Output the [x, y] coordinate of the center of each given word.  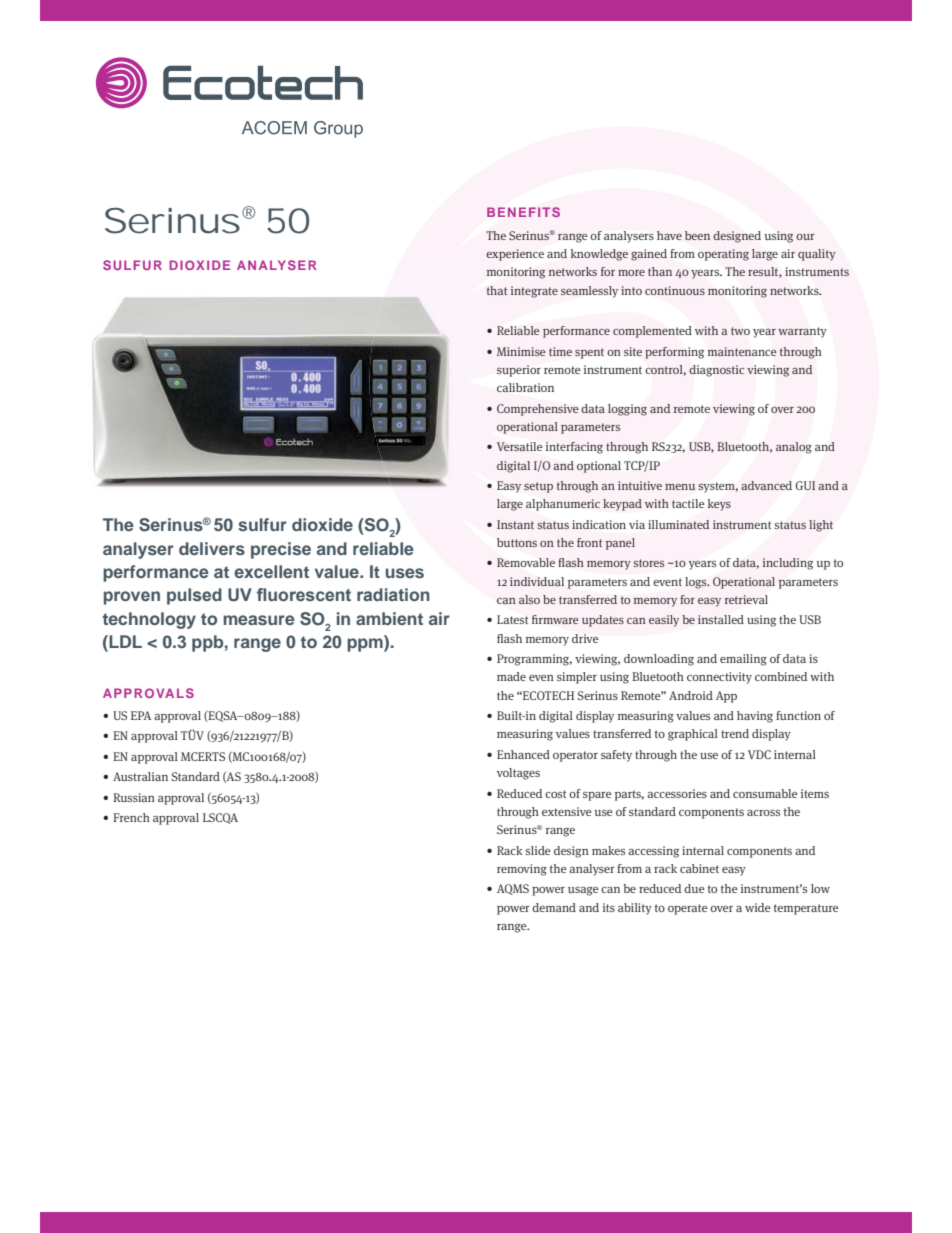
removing [522, 870]
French [131, 817]
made [511, 676]
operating [723, 255]
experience [515, 255]
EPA [141, 715]
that [497, 290]
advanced [766, 485]
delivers [212, 548]
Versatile [519, 446]
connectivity [719, 678]
